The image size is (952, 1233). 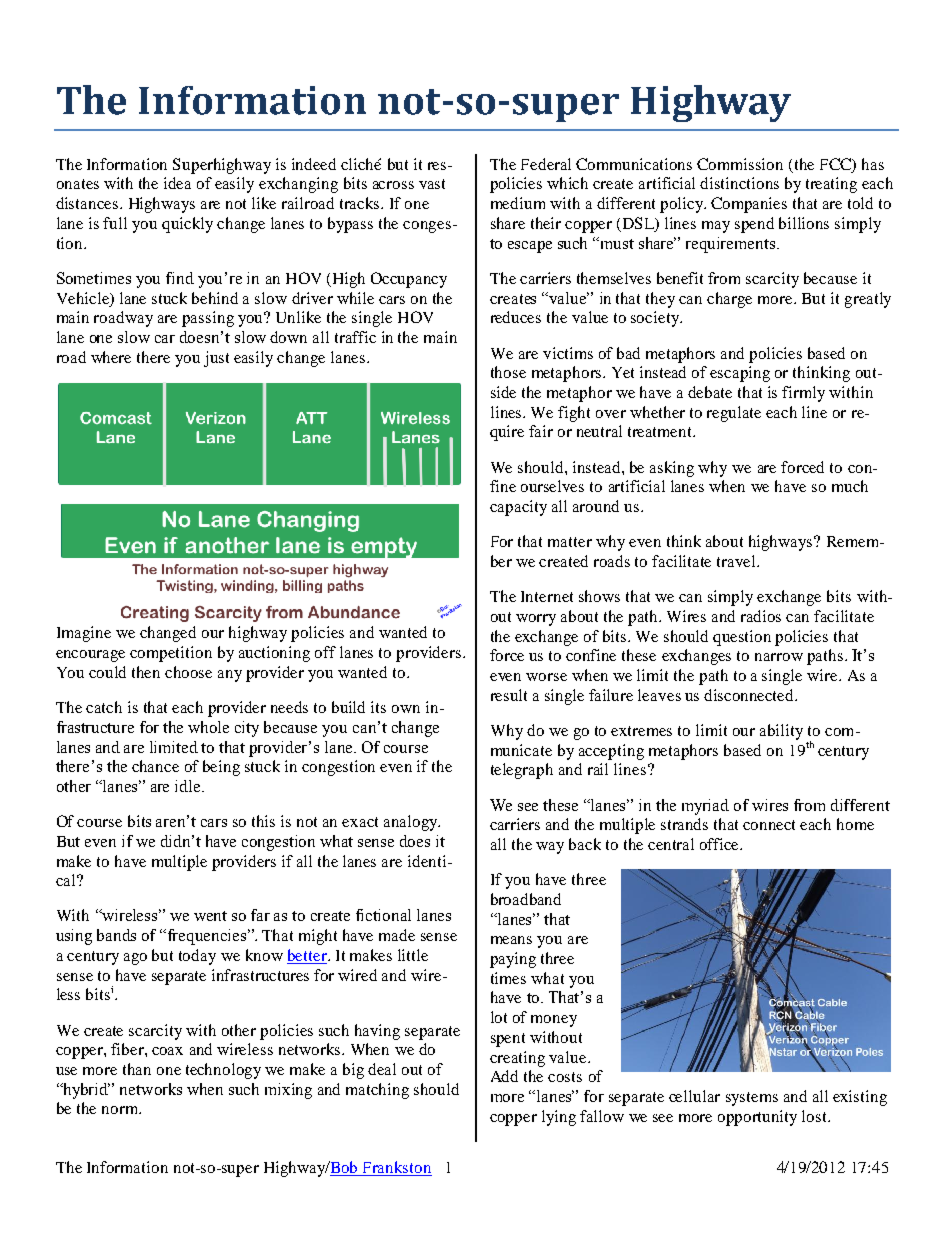 What do you see at coordinates (546, 677) in the screenshot?
I see `worse` at bounding box center [546, 677].
